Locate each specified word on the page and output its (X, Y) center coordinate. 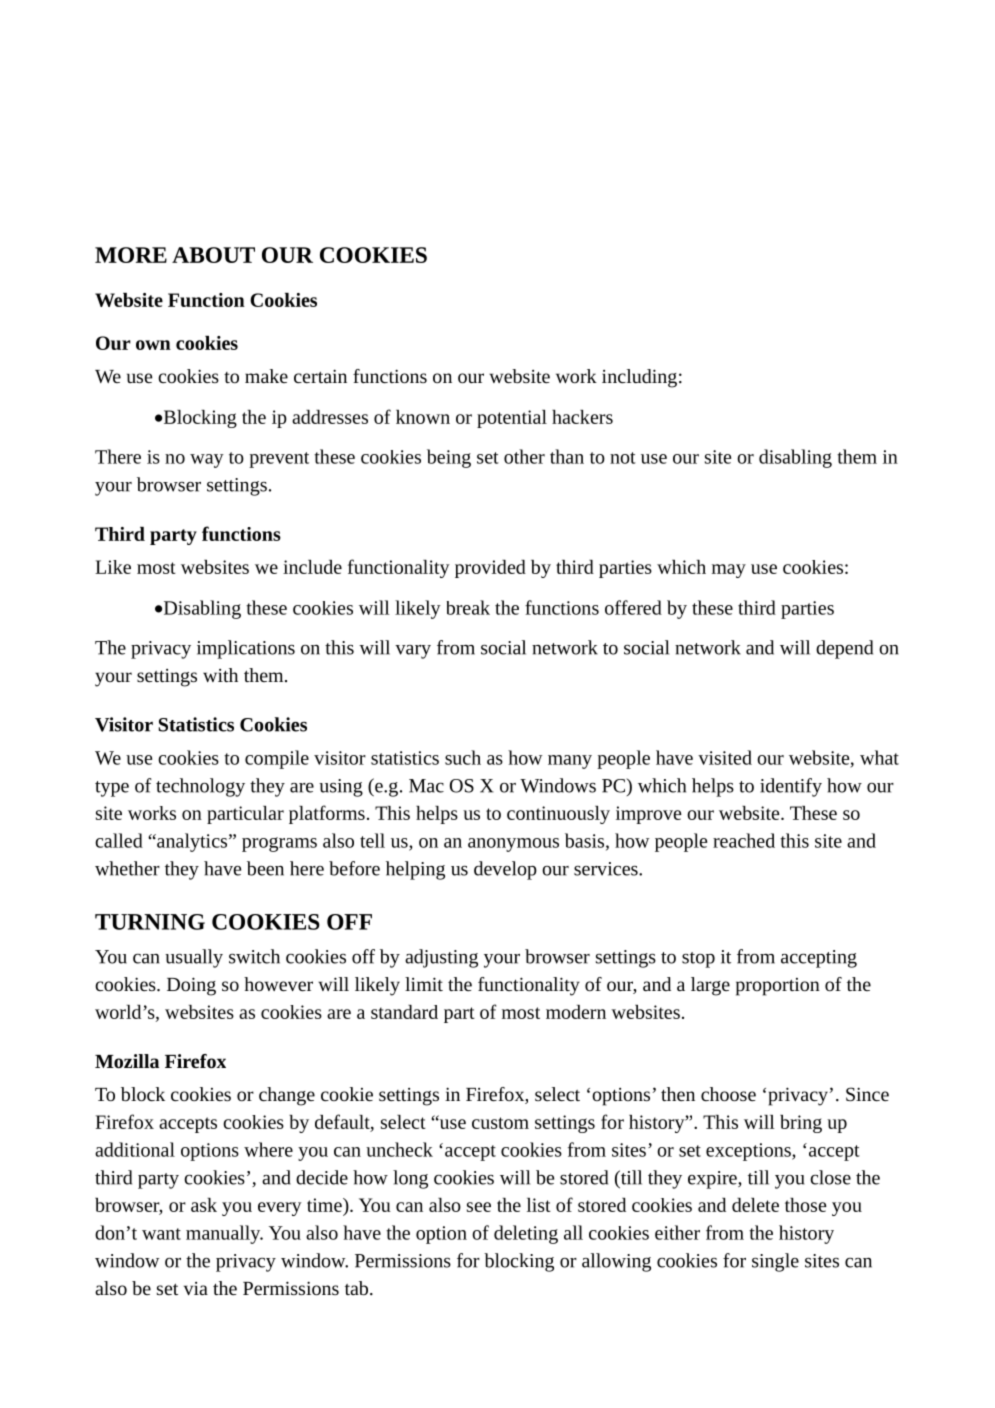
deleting (526, 1234)
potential (512, 419)
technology (200, 787)
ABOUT (213, 255)
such (463, 757)
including (639, 378)
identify (791, 787)
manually (224, 1234)
